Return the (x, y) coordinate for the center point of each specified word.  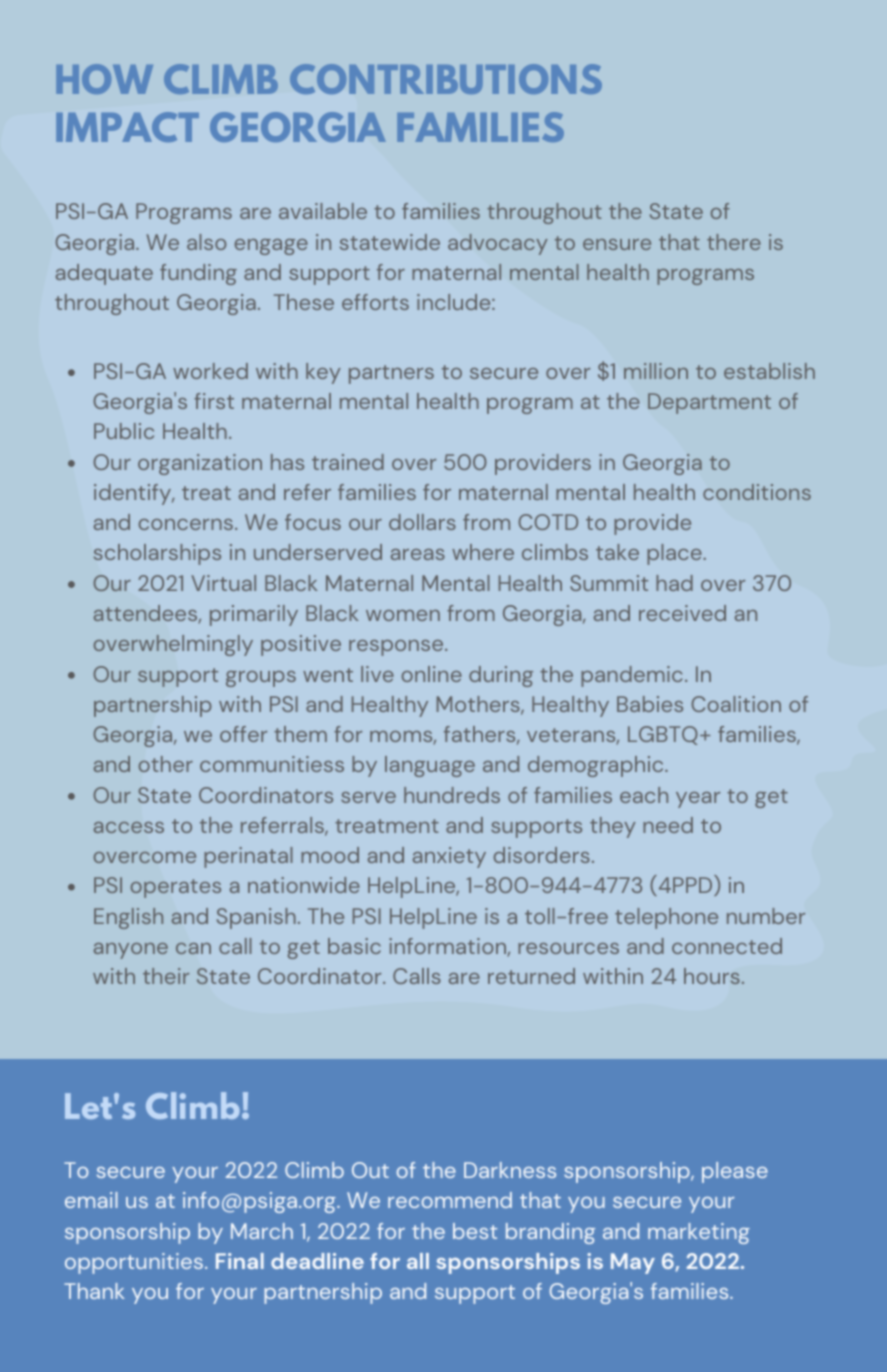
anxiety (449, 857)
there (734, 242)
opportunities (135, 1263)
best (475, 1231)
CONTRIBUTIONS (446, 79)
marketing (699, 1233)
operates (175, 888)
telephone (666, 918)
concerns (186, 524)
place (675, 554)
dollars (422, 522)
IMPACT (127, 127)
